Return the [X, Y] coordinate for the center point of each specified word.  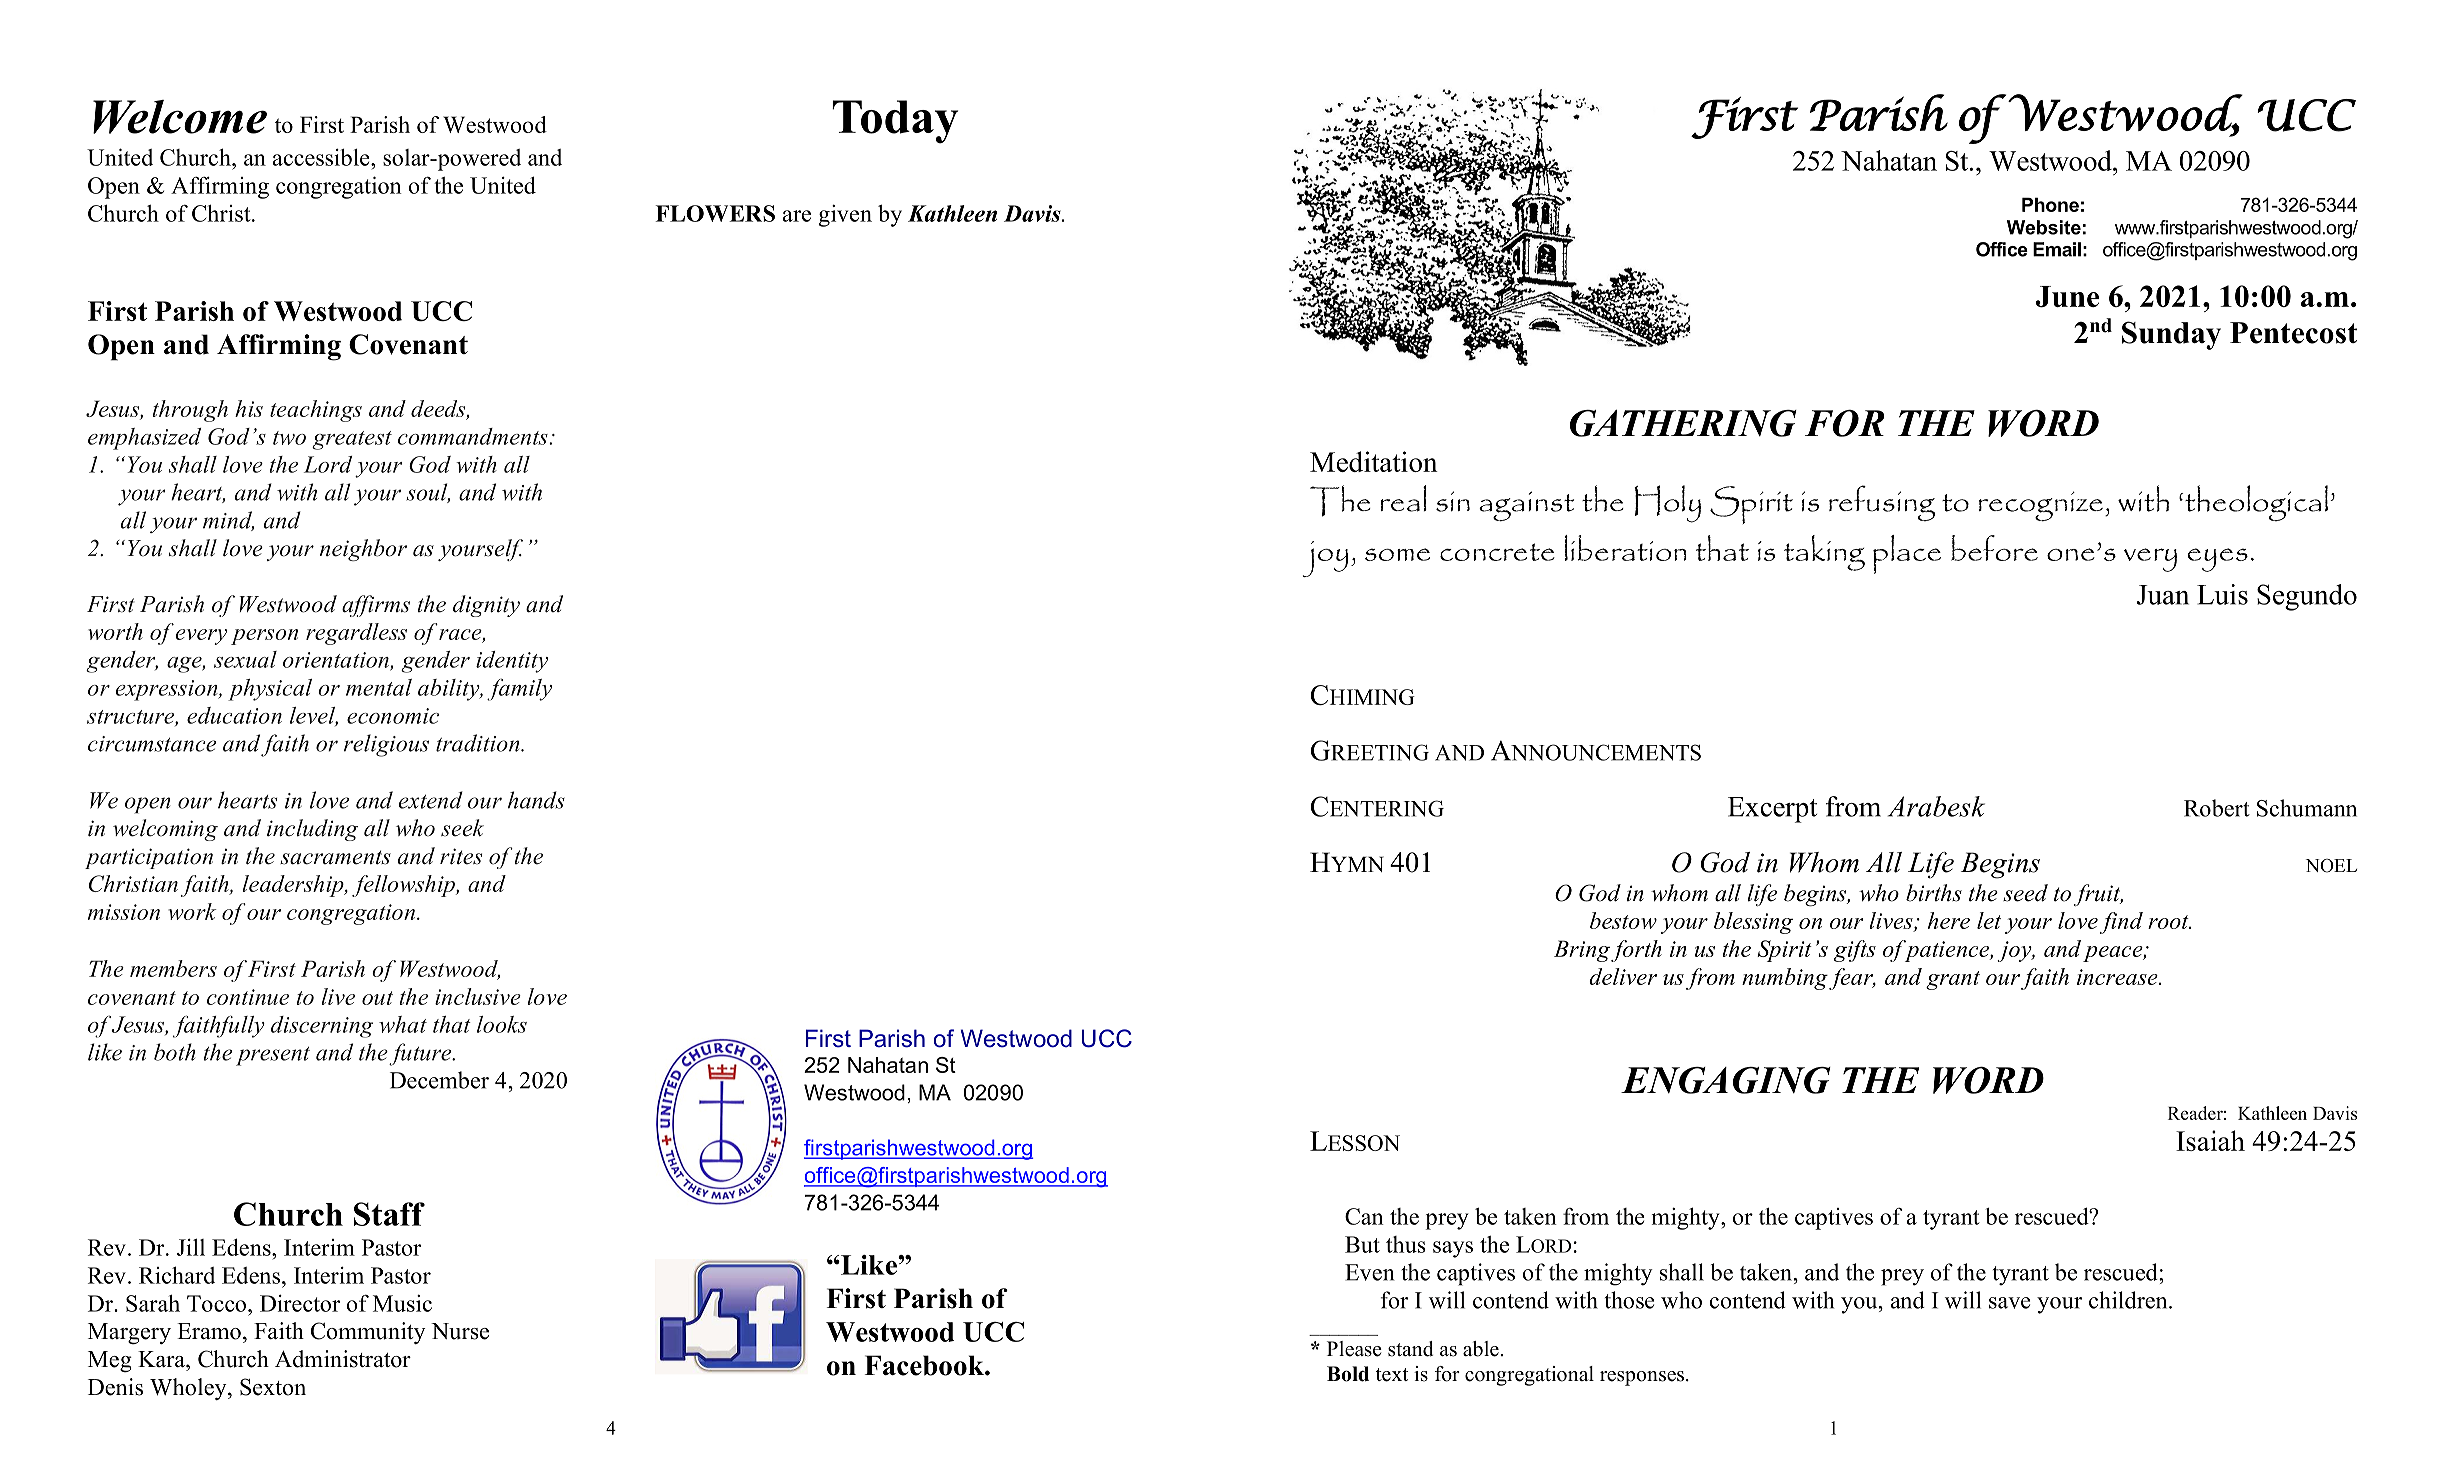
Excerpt [1772, 810]
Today [895, 122]
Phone [2050, 204]
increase [2118, 977]
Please [1354, 1349]
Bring [1582, 951]
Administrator [343, 1359]
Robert [2217, 808]
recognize [2041, 506]
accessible [322, 157]
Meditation [1374, 461]
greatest [352, 440]
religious [386, 745]
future [421, 1054]
